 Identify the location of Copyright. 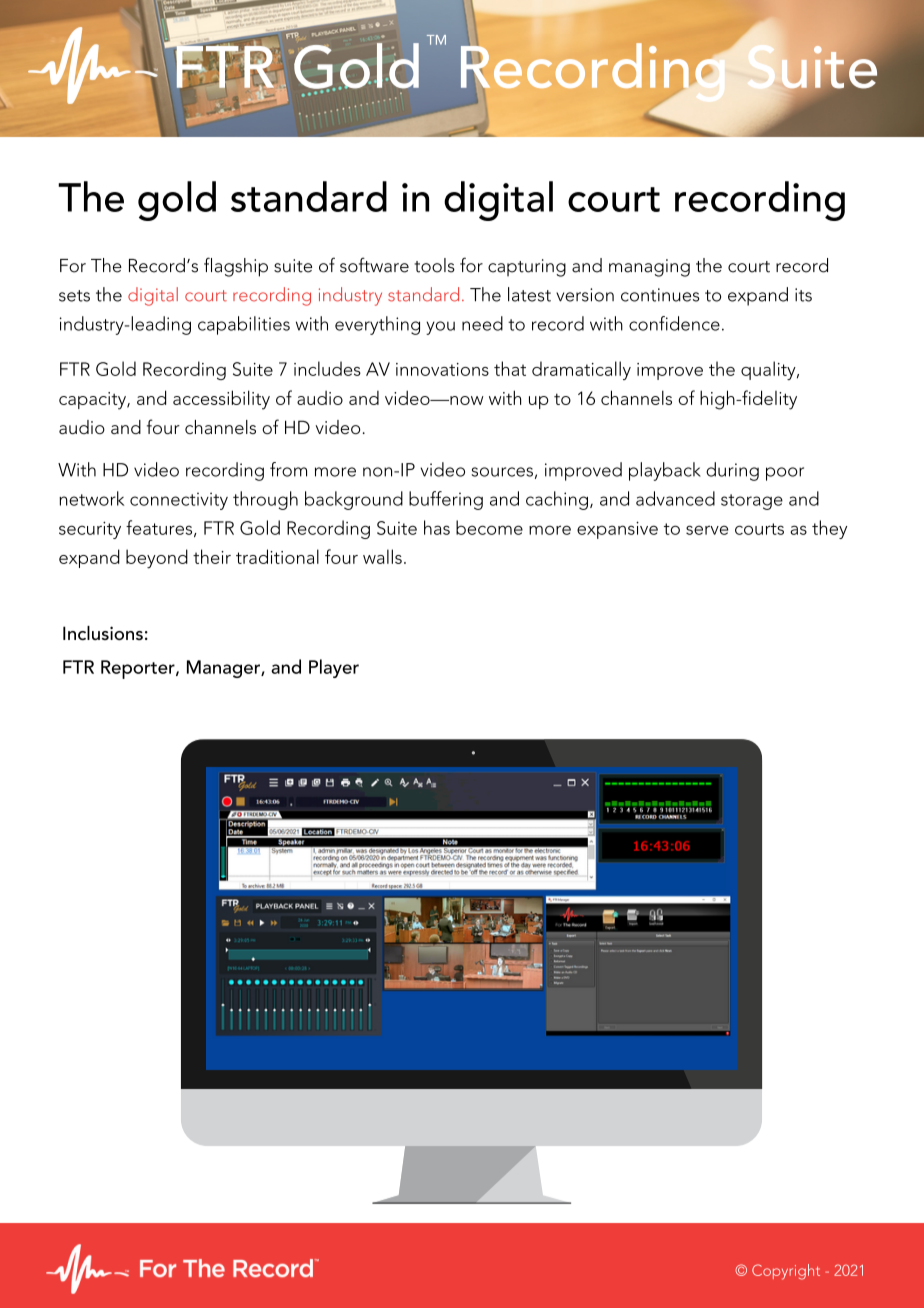
(786, 1272).
